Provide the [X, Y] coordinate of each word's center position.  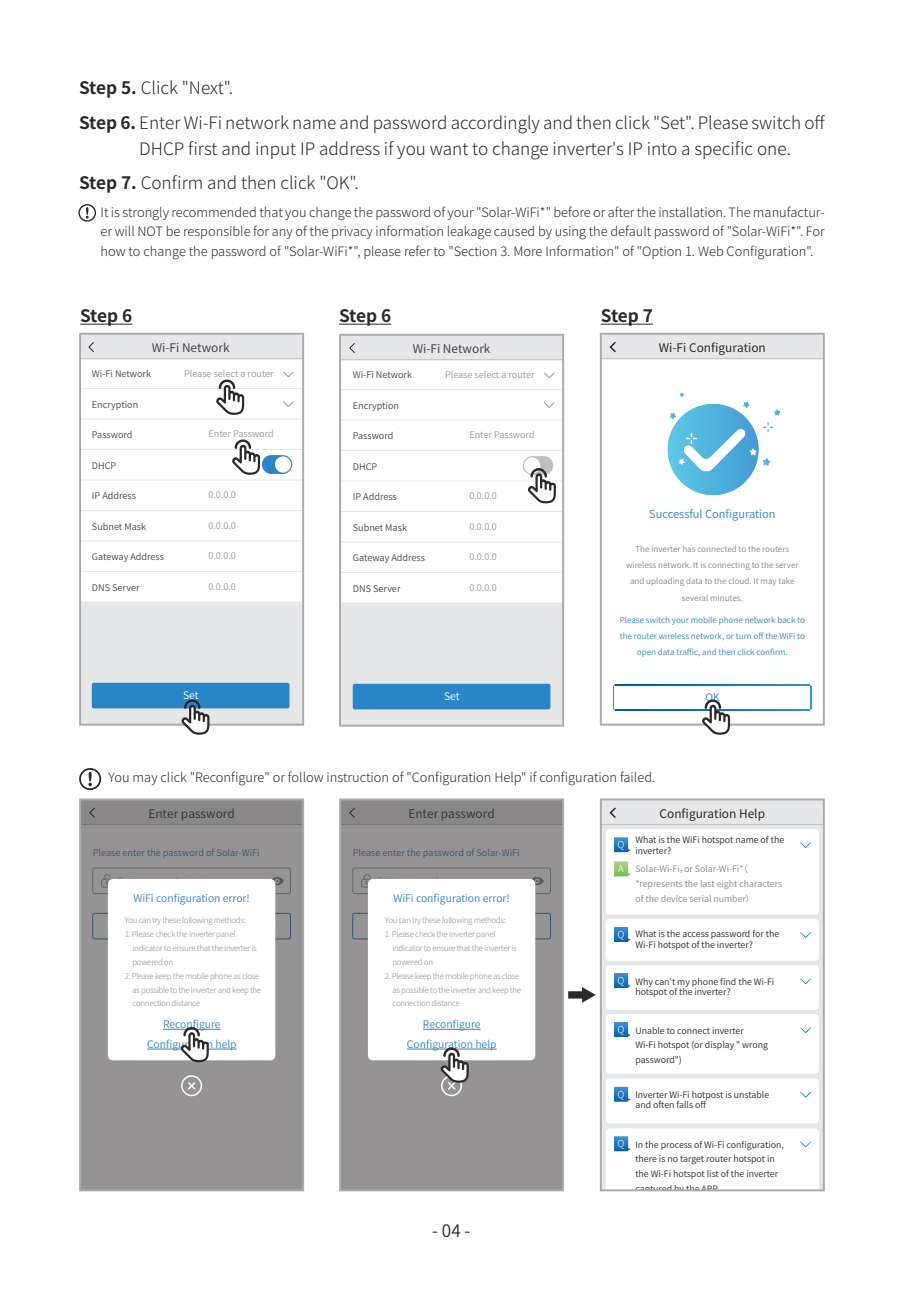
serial [700, 898]
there [646, 1158]
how [113, 251]
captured [653, 1188]
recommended [214, 212]
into [662, 148]
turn [743, 636]
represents [661, 885]
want [449, 149]
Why [644, 983]
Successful [676, 513]
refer [418, 250]
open [646, 653]
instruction [357, 777]
